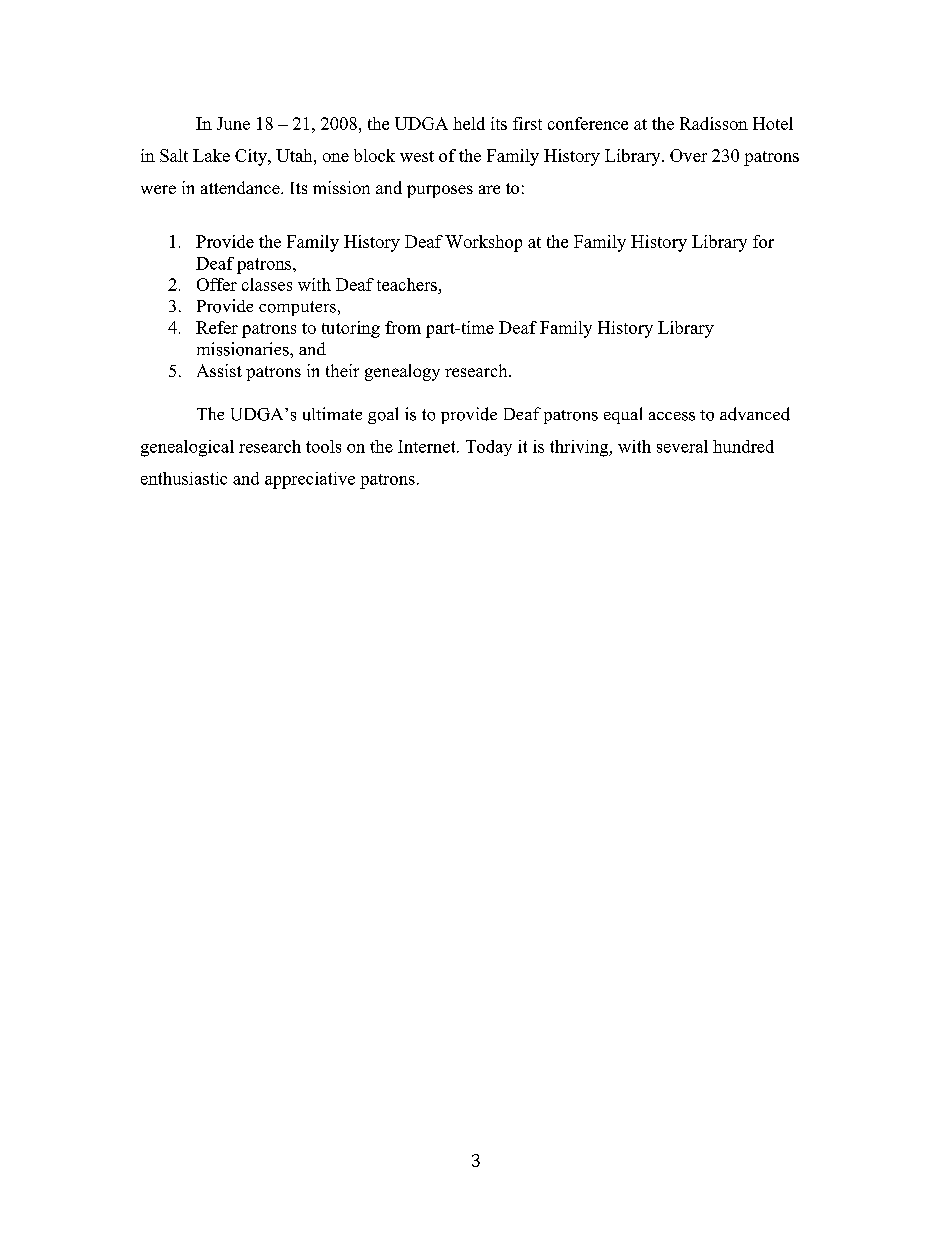 The height and width of the screenshot is (1233, 952). Describe the element at coordinates (407, 284) in the screenshot. I see `teachers` at that location.
